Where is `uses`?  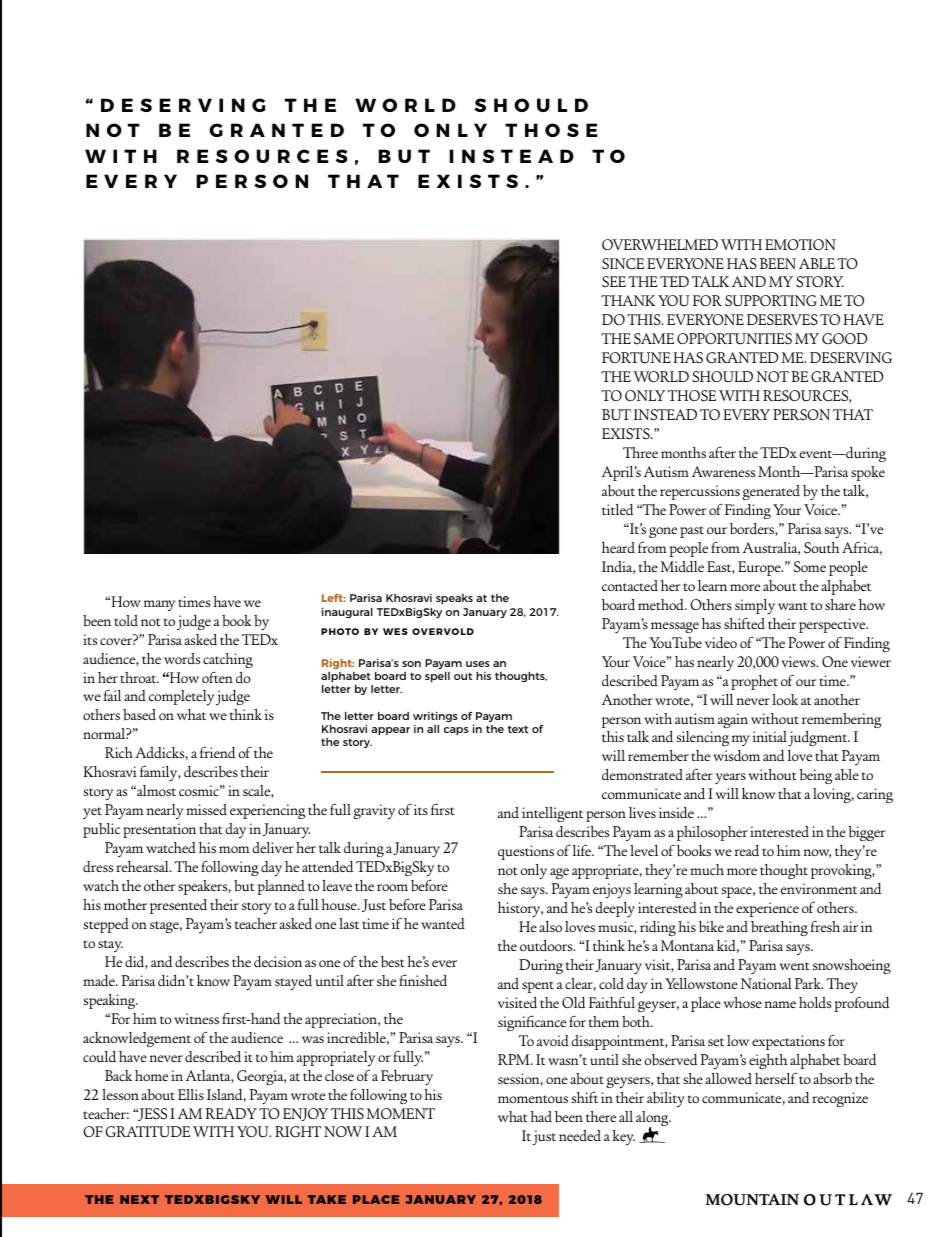
uses is located at coordinates (478, 664).
